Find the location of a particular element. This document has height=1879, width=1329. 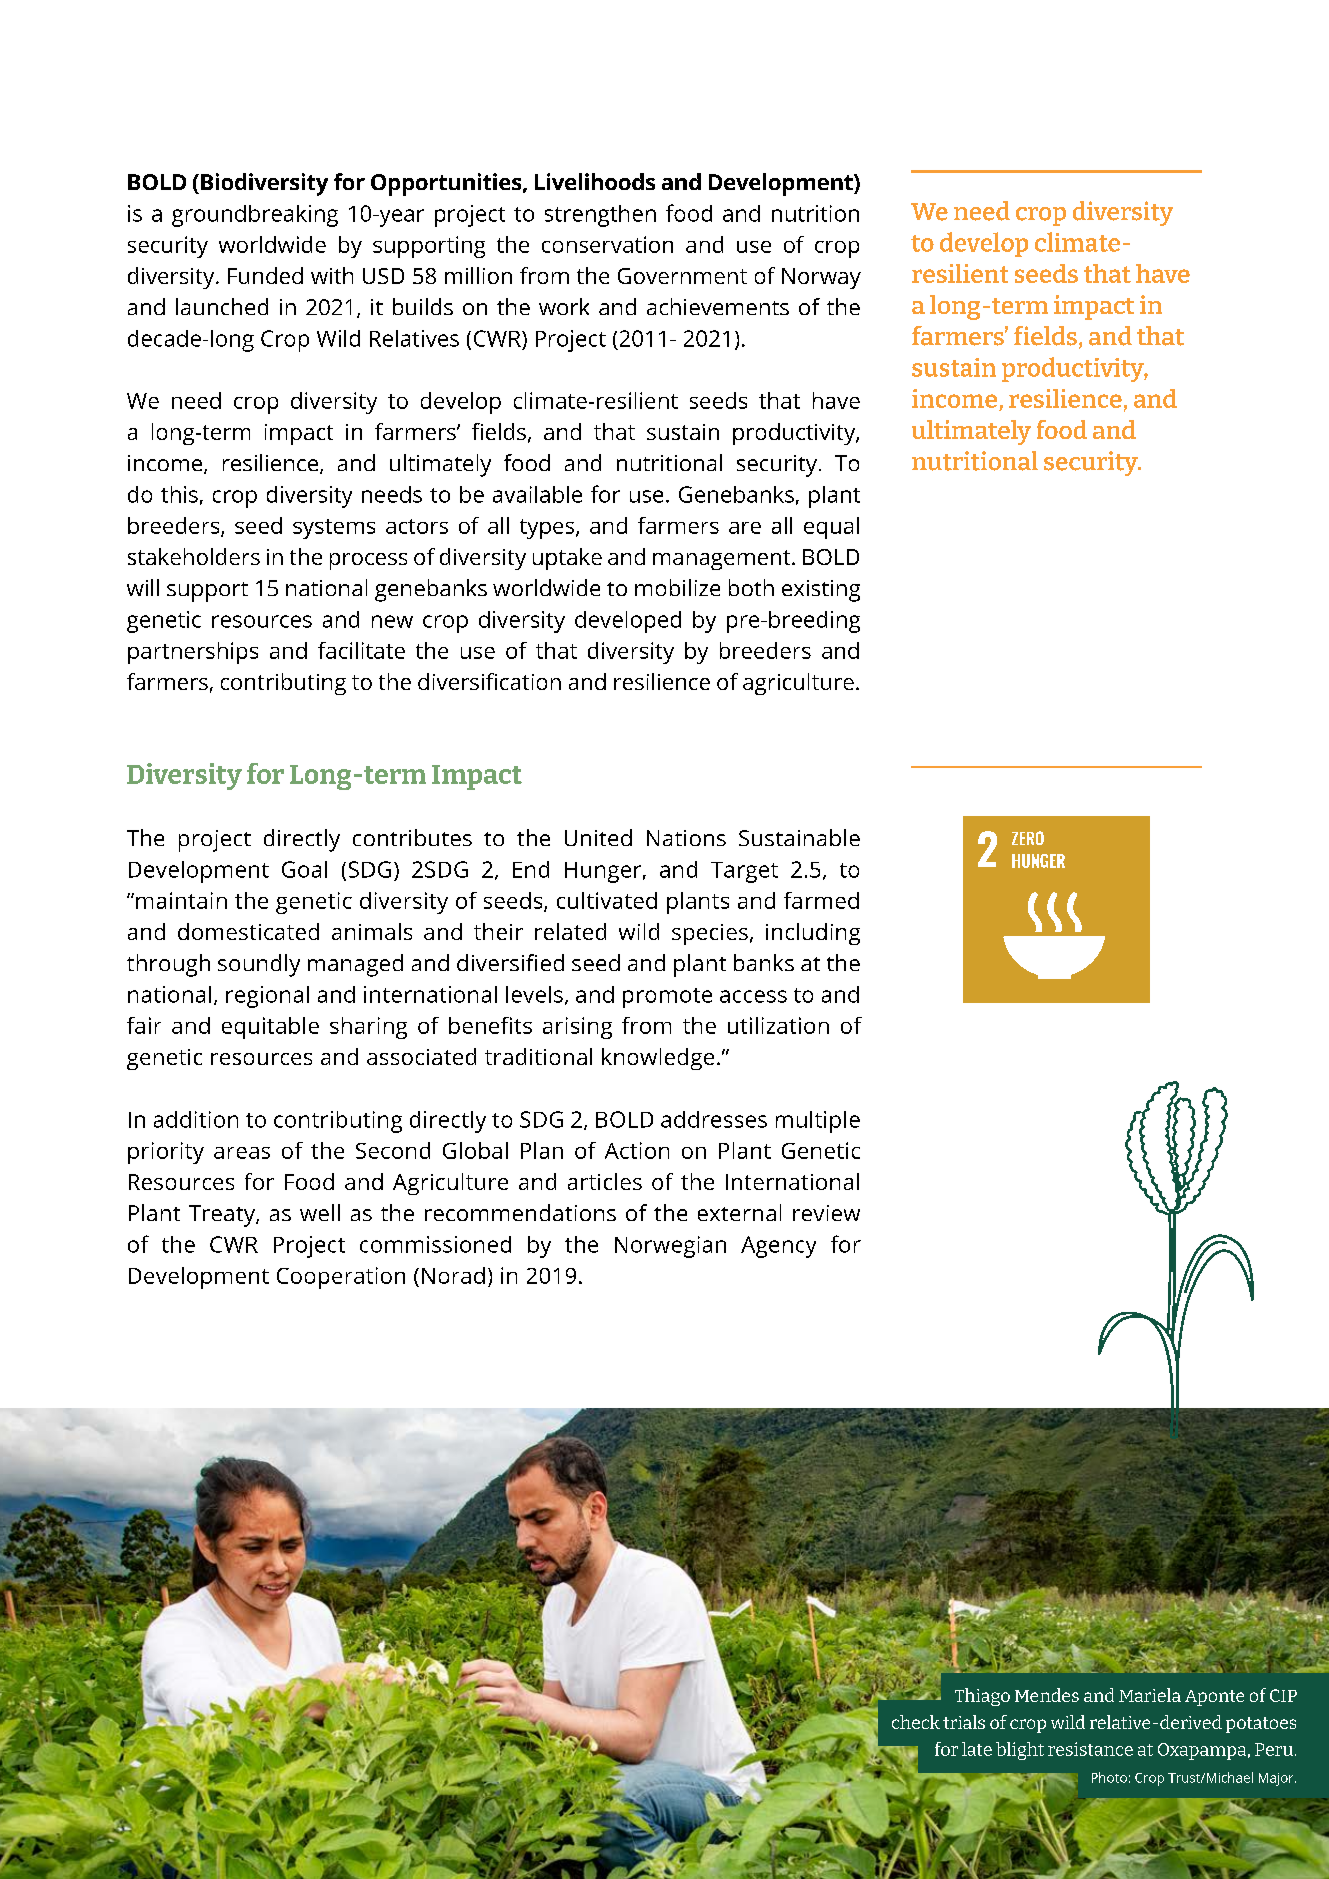

access is located at coordinates (753, 996).
